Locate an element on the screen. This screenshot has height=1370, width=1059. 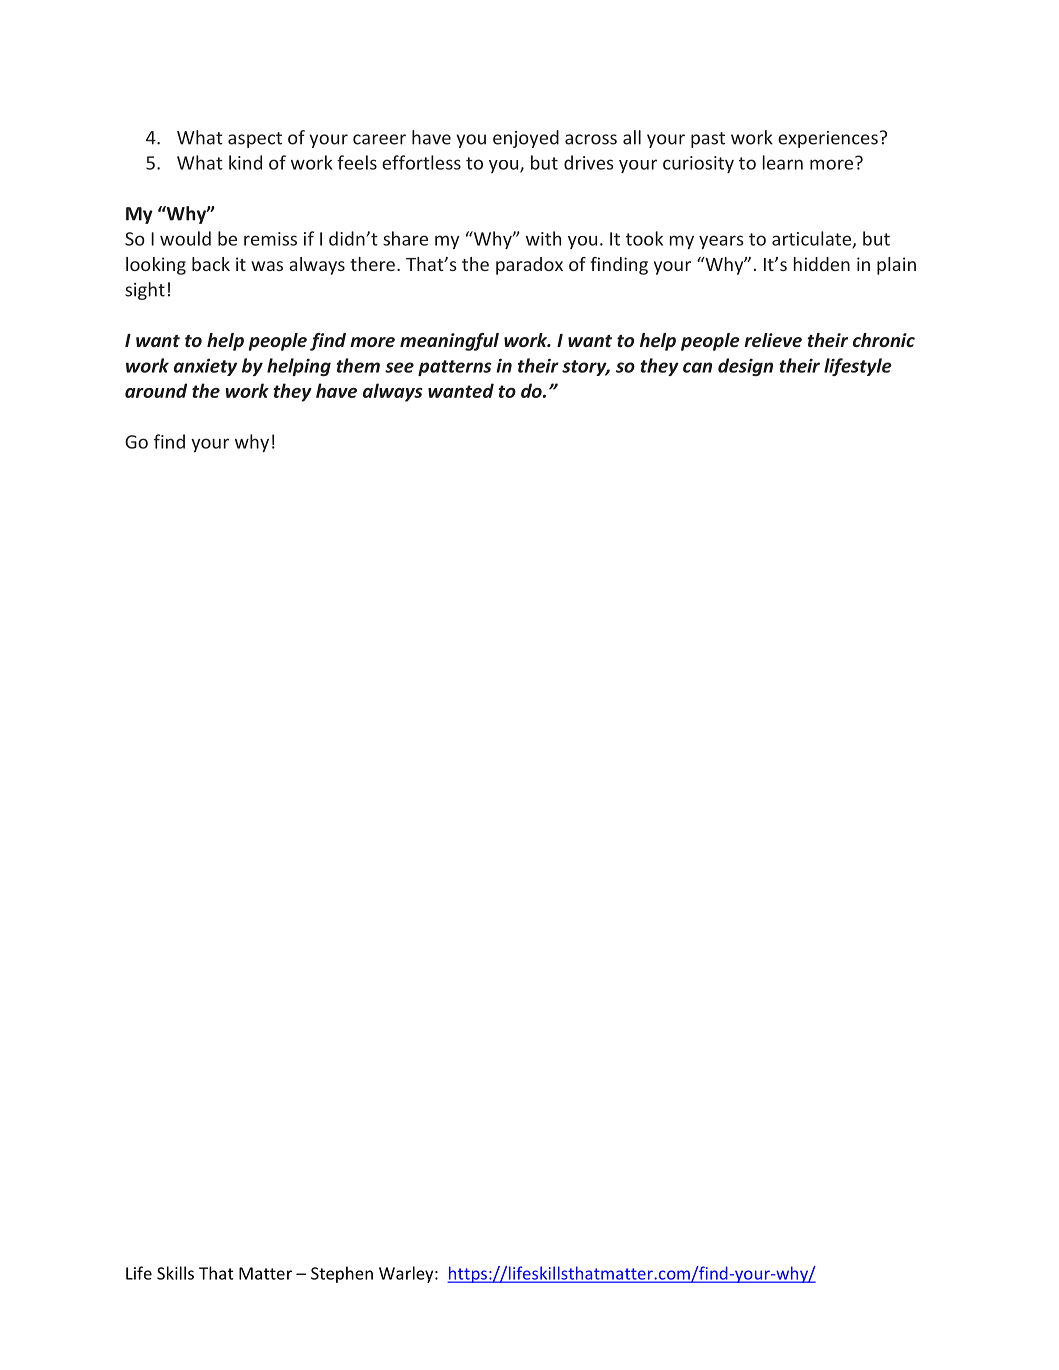
around is located at coordinates (156, 390).
